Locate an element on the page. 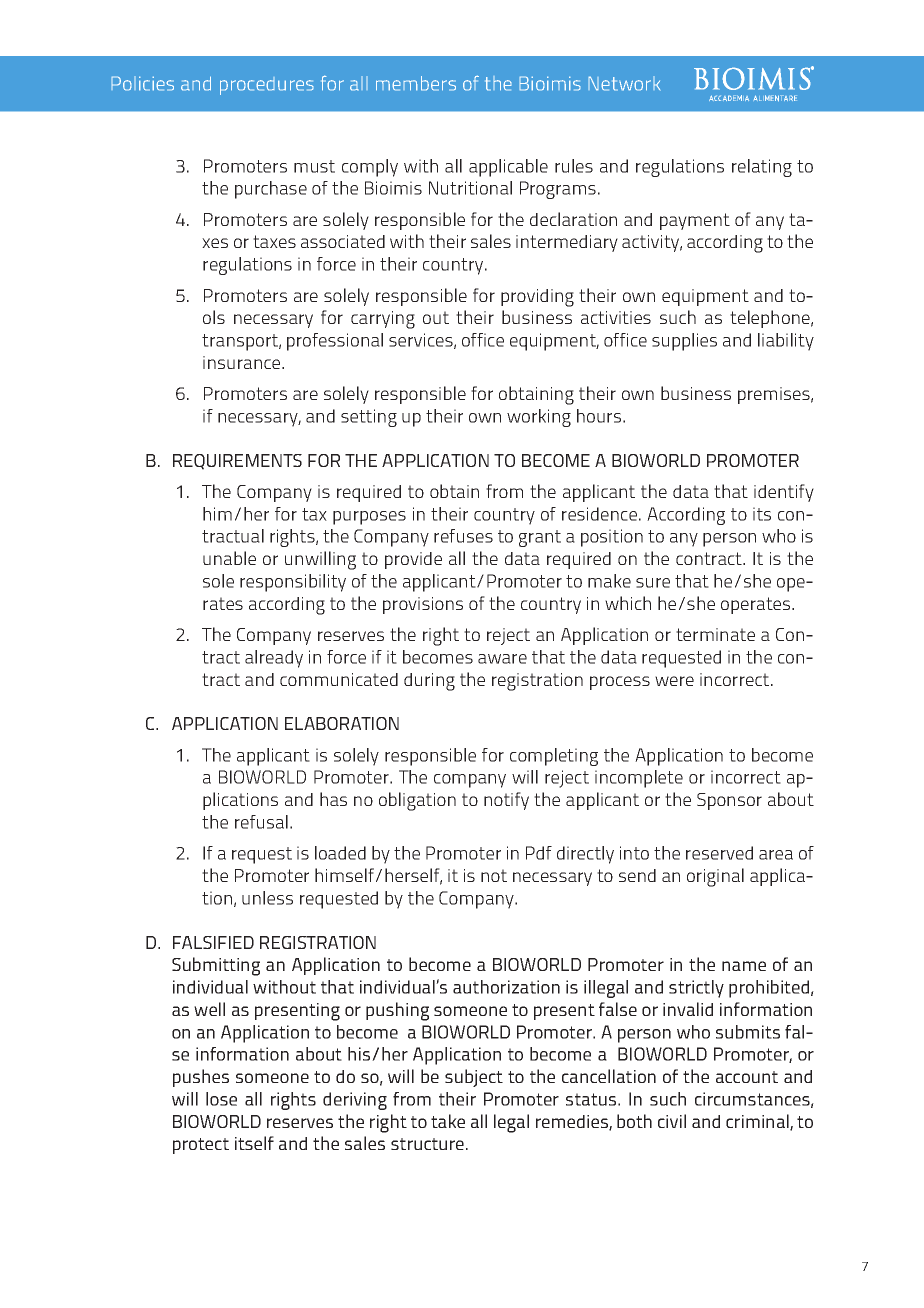 The width and height of the page is (924, 1308). original is located at coordinates (715, 877).
